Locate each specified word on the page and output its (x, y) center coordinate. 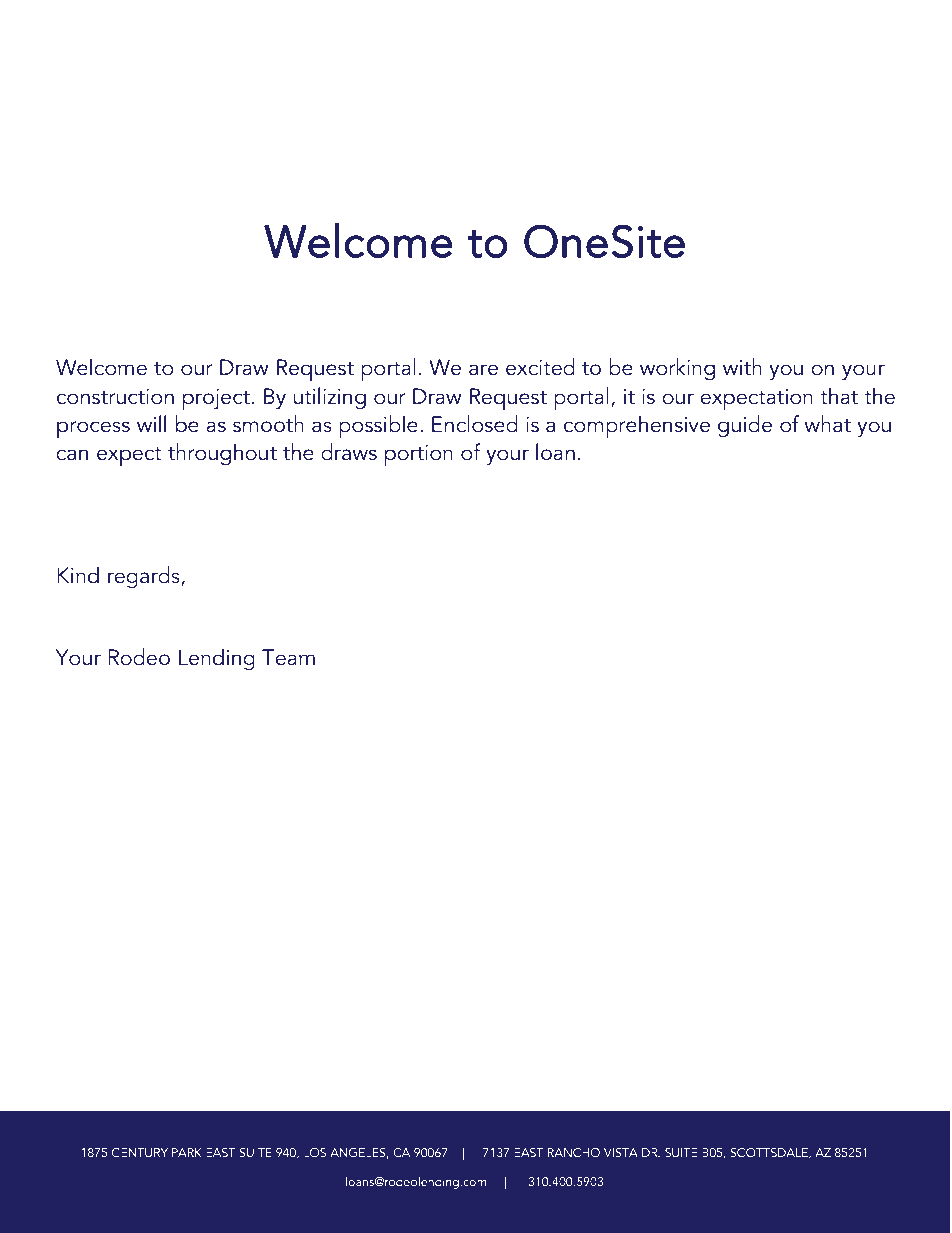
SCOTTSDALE (770, 1153)
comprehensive (637, 427)
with (742, 367)
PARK (187, 1152)
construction (115, 397)
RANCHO (574, 1152)
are (483, 370)
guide (745, 426)
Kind (78, 575)
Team (288, 657)
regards (145, 577)
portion (419, 456)
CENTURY (140, 1152)
